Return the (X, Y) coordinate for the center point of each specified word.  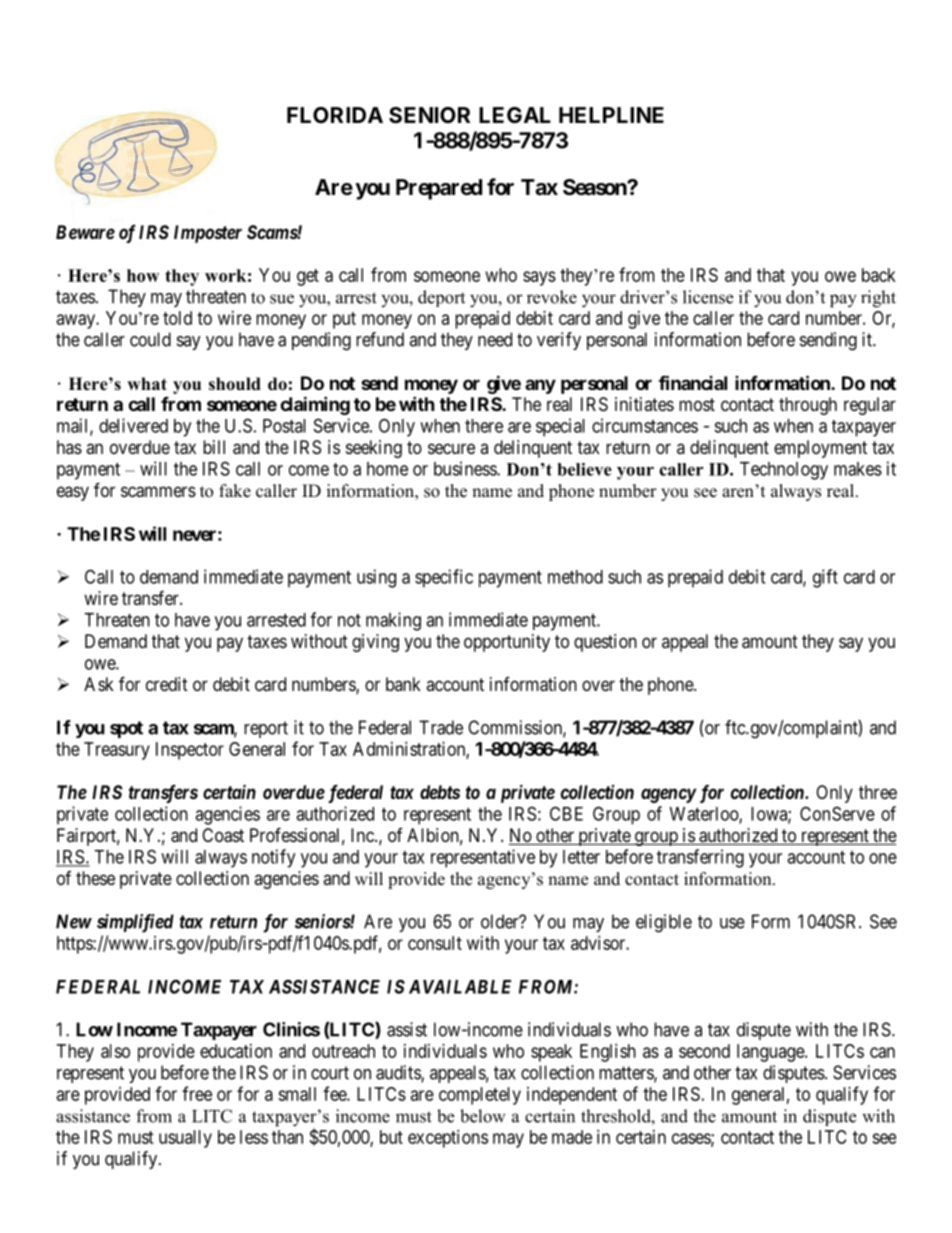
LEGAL (515, 115)
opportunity (507, 643)
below (483, 1116)
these (95, 878)
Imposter (208, 234)
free (197, 1093)
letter (581, 857)
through (808, 406)
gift (825, 578)
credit (167, 684)
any (540, 386)
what (147, 383)
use (732, 923)
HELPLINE (611, 115)
